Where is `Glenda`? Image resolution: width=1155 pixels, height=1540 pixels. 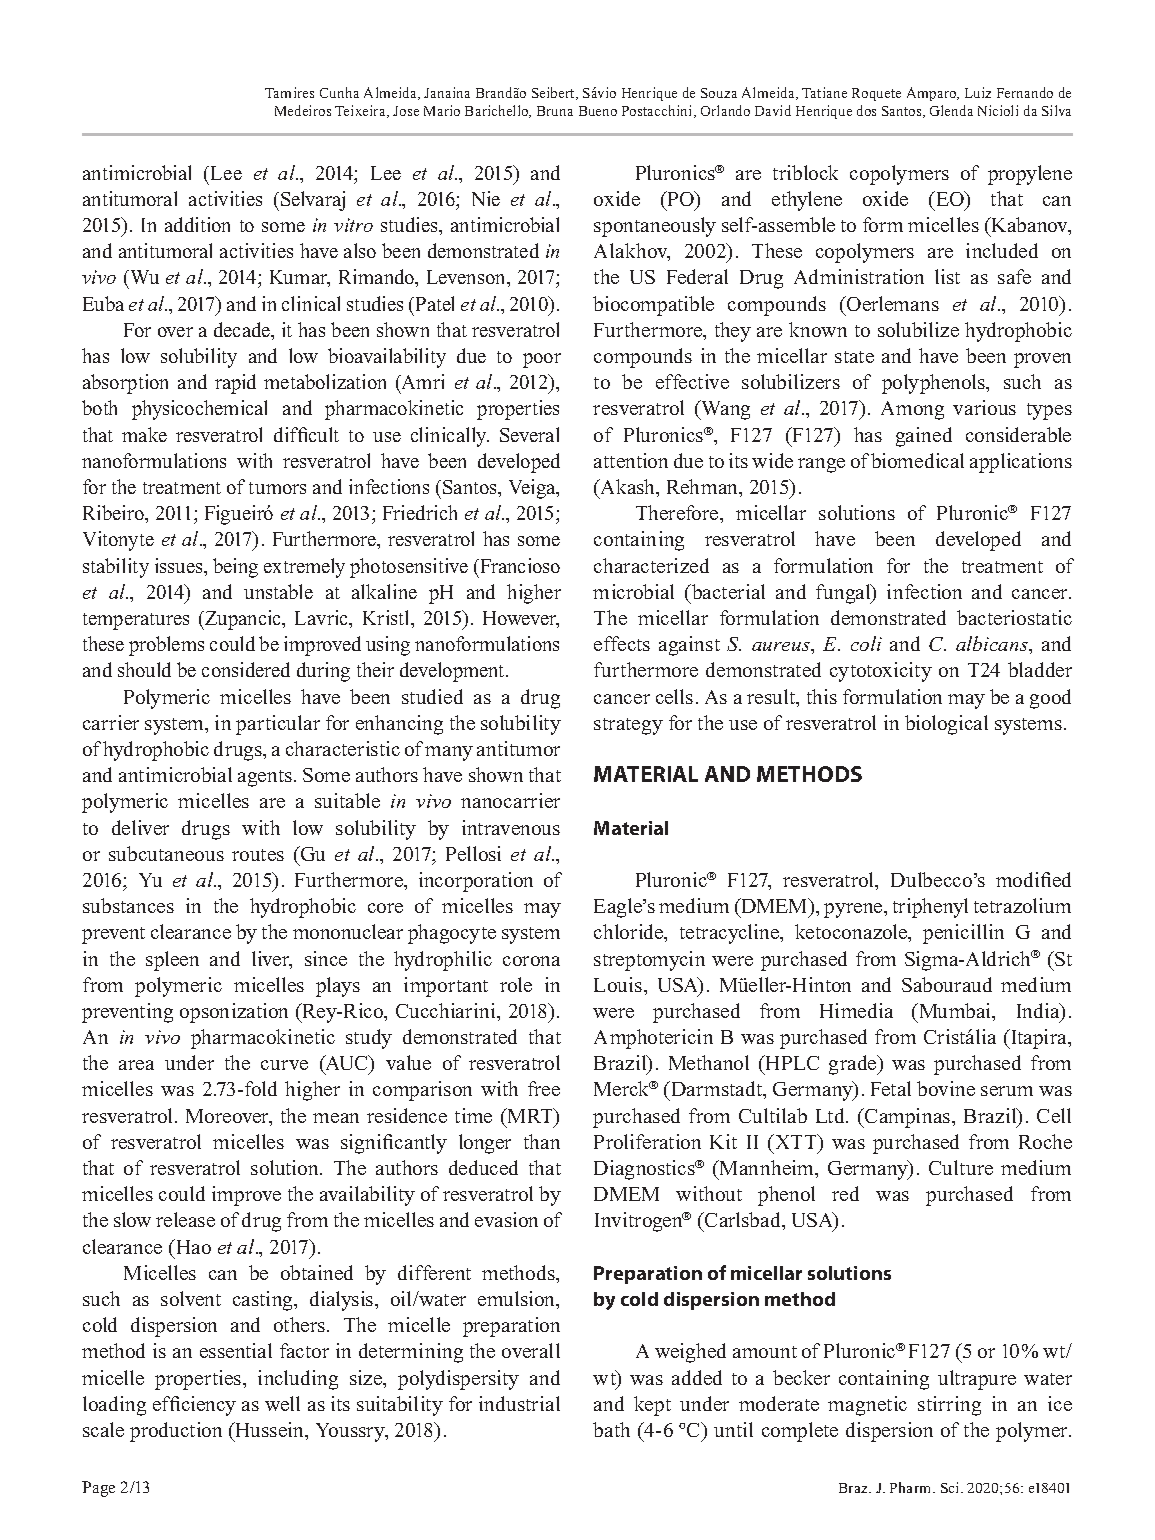
Glenda is located at coordinates (951, 110).
